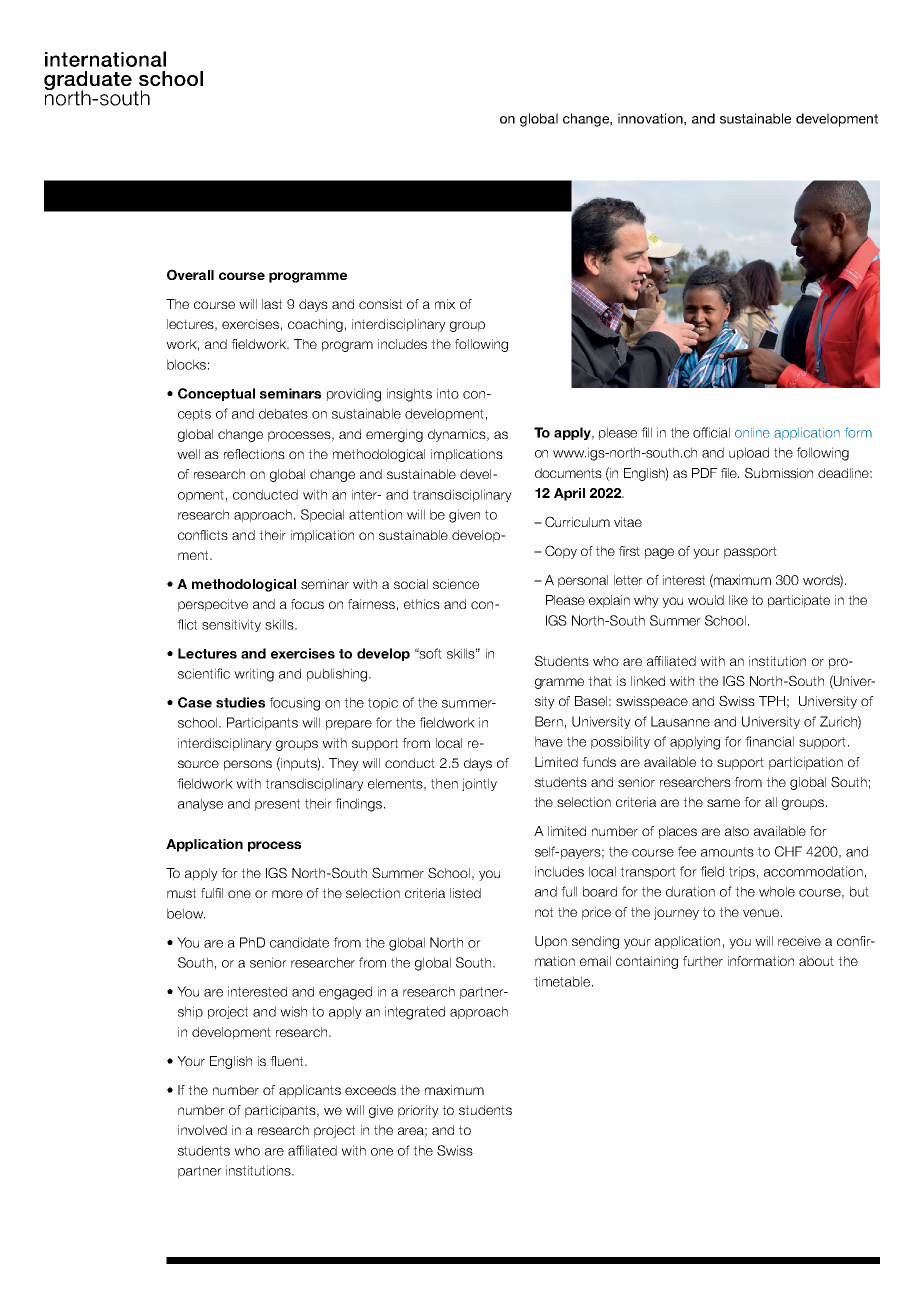 The height and width of the image is (1308, 924). Describe the element at coordinates (549, 721) in the image. I see `Bern` at that location.
